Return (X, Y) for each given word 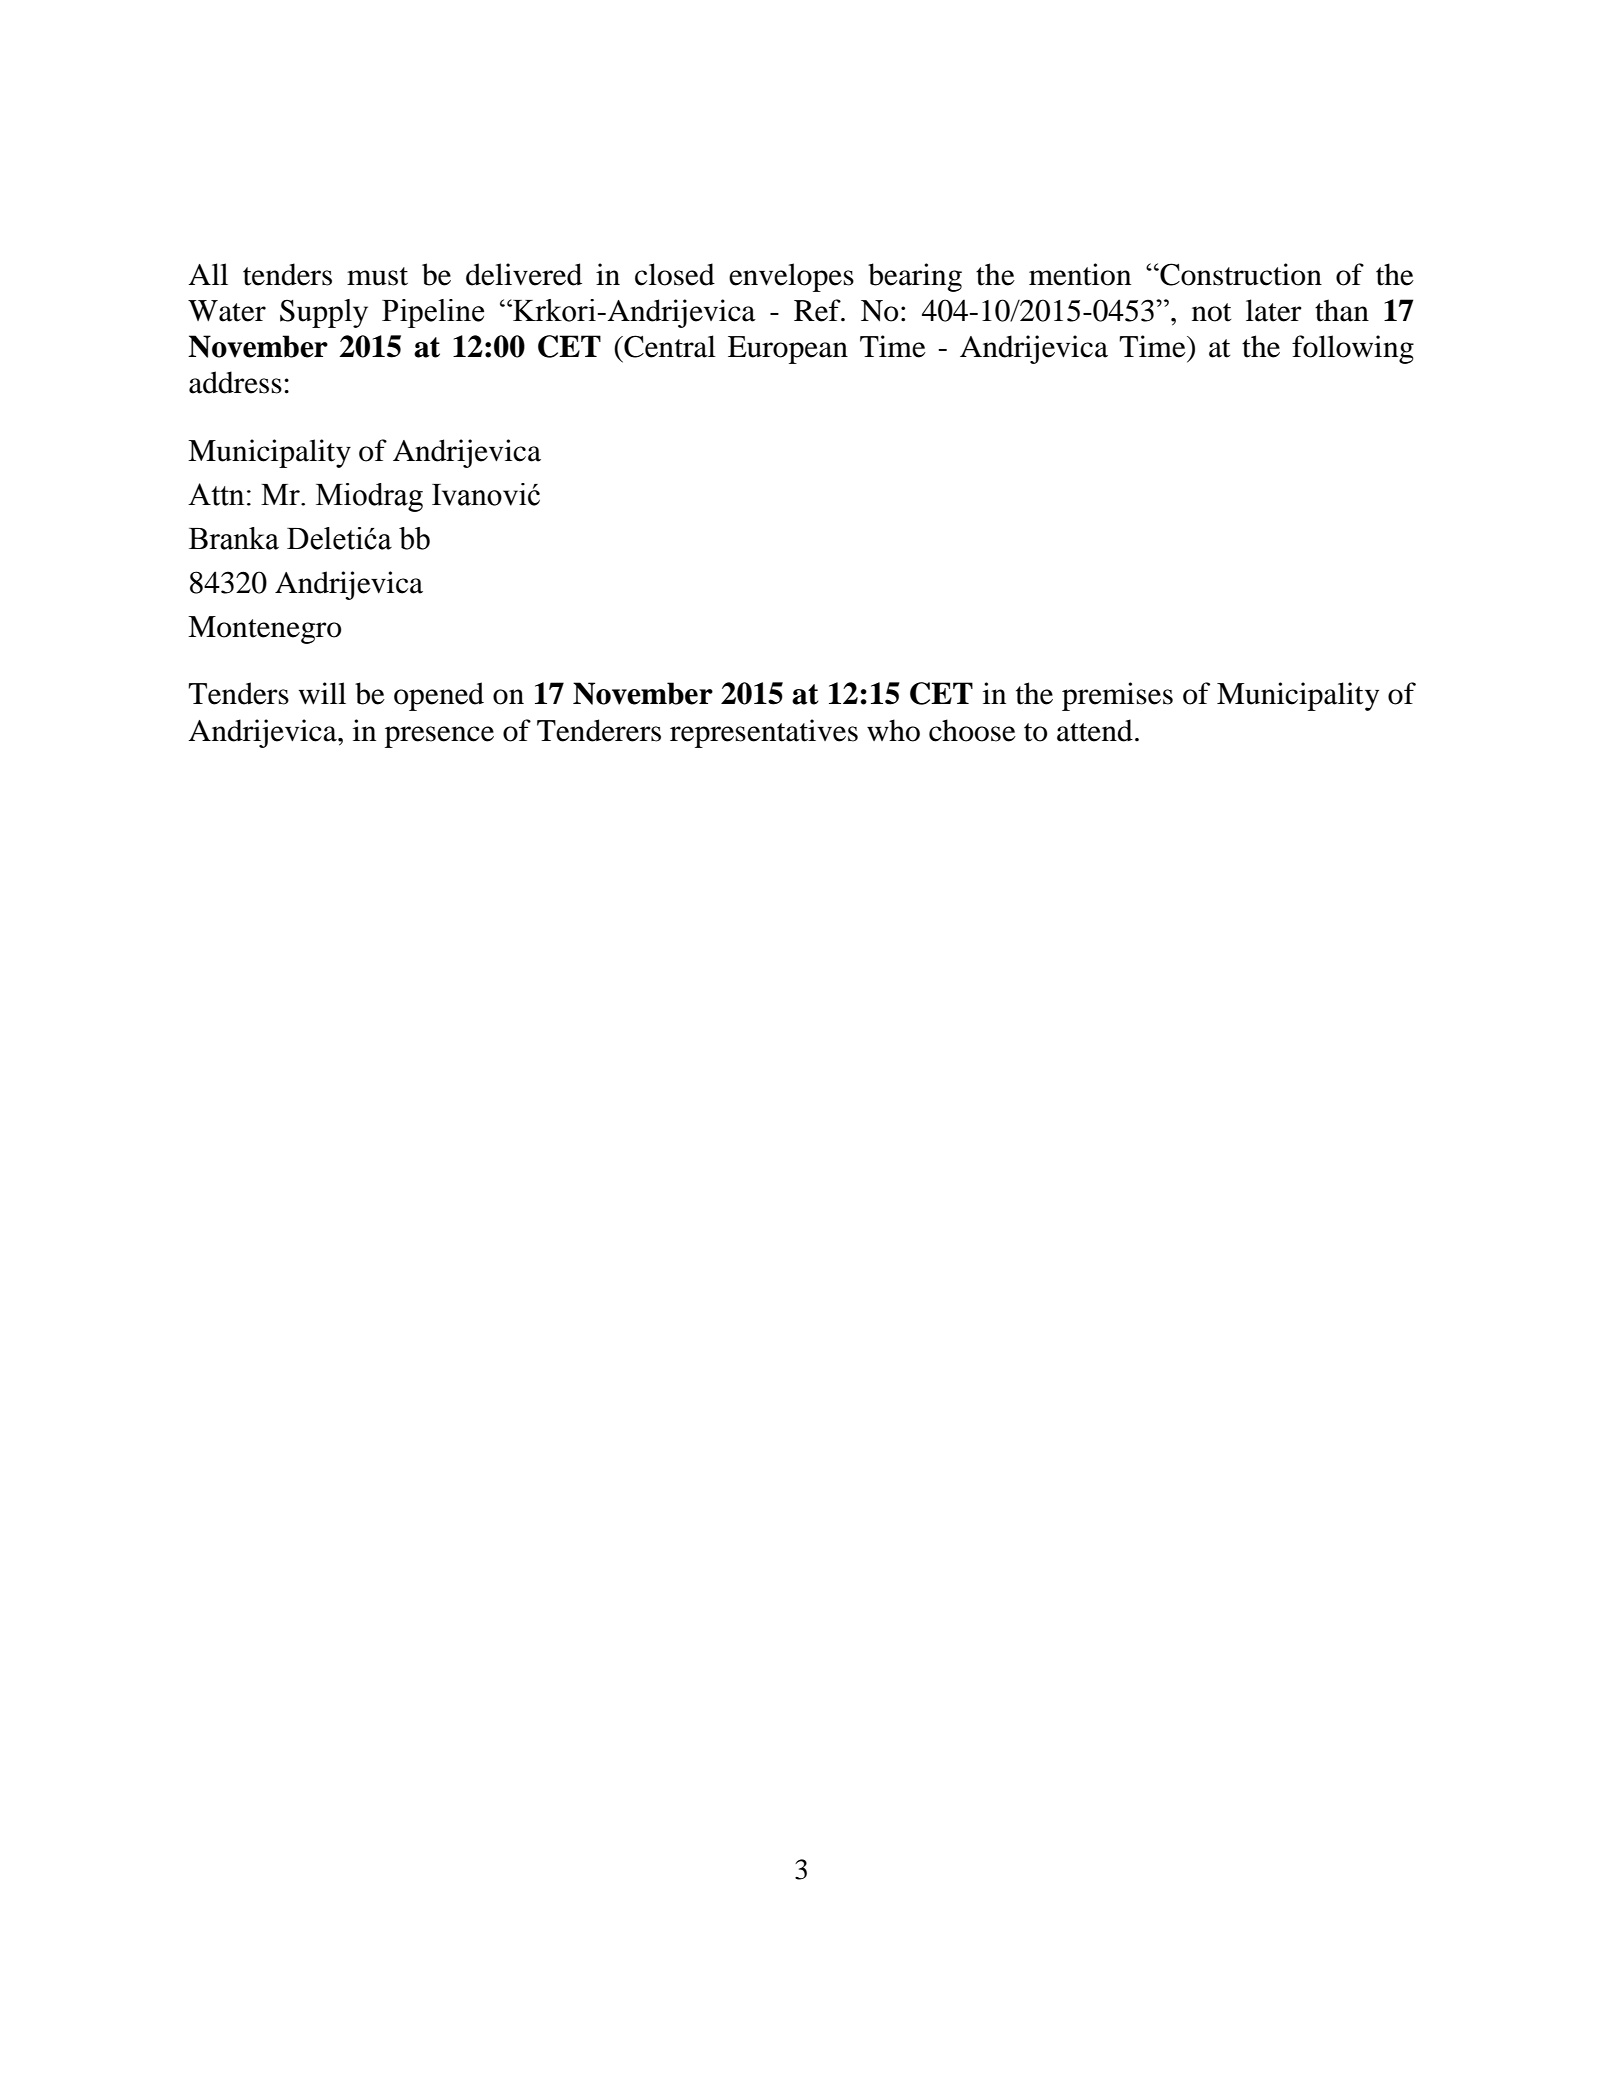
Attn (216, 494)
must (377, 276)
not (1211, 312)
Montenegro (264, 630)
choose (972, 730)
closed (675, 274)
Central (669, 346)
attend (1095, 730)
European (788, 350)
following (1353, 349)
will (322, 693)
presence (439, 737)
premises (1117, 696)
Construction (1240, 274)
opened (439, 696)
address (235, 382)
